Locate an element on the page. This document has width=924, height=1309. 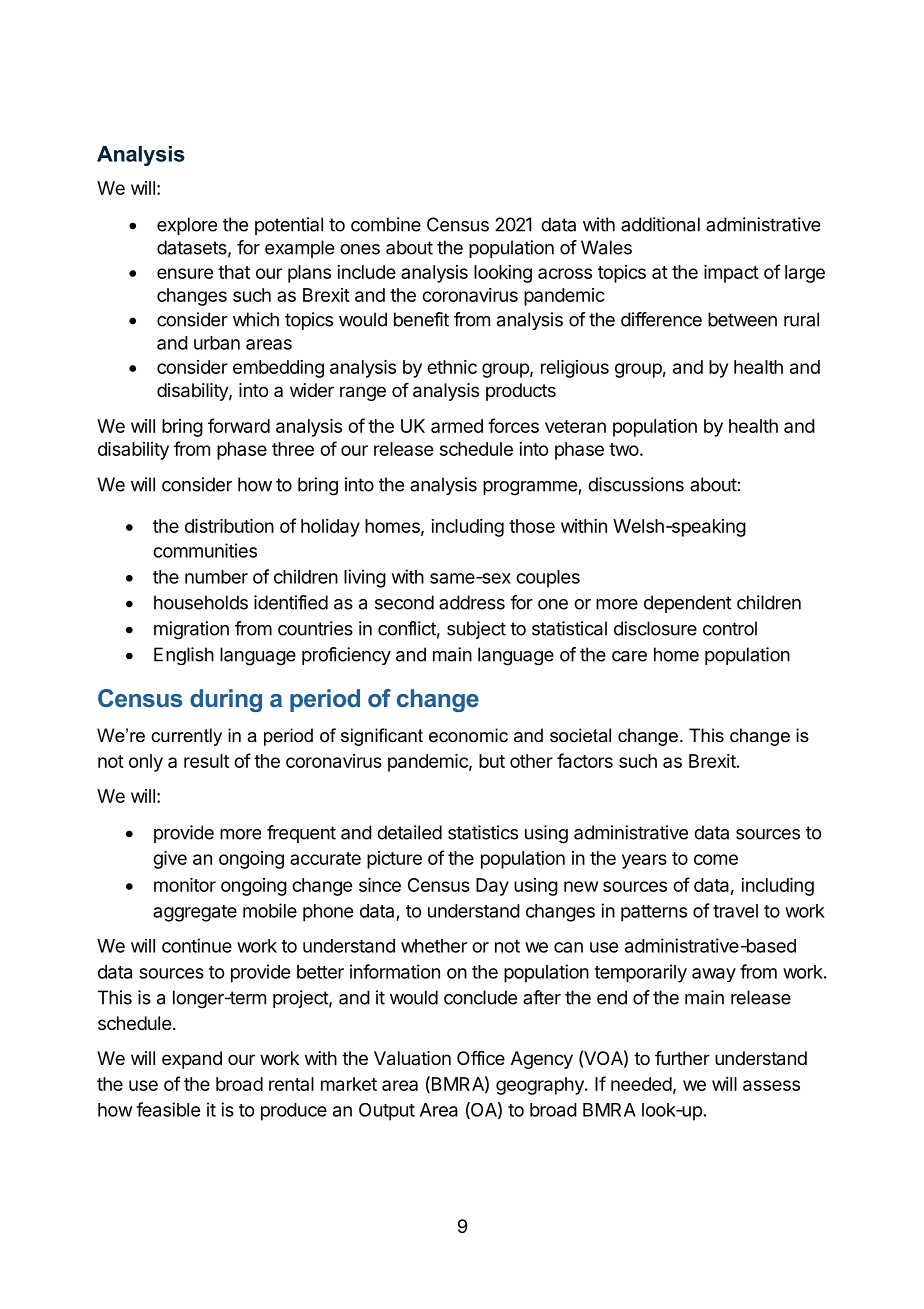
across is located at coordinates (565, 273).
